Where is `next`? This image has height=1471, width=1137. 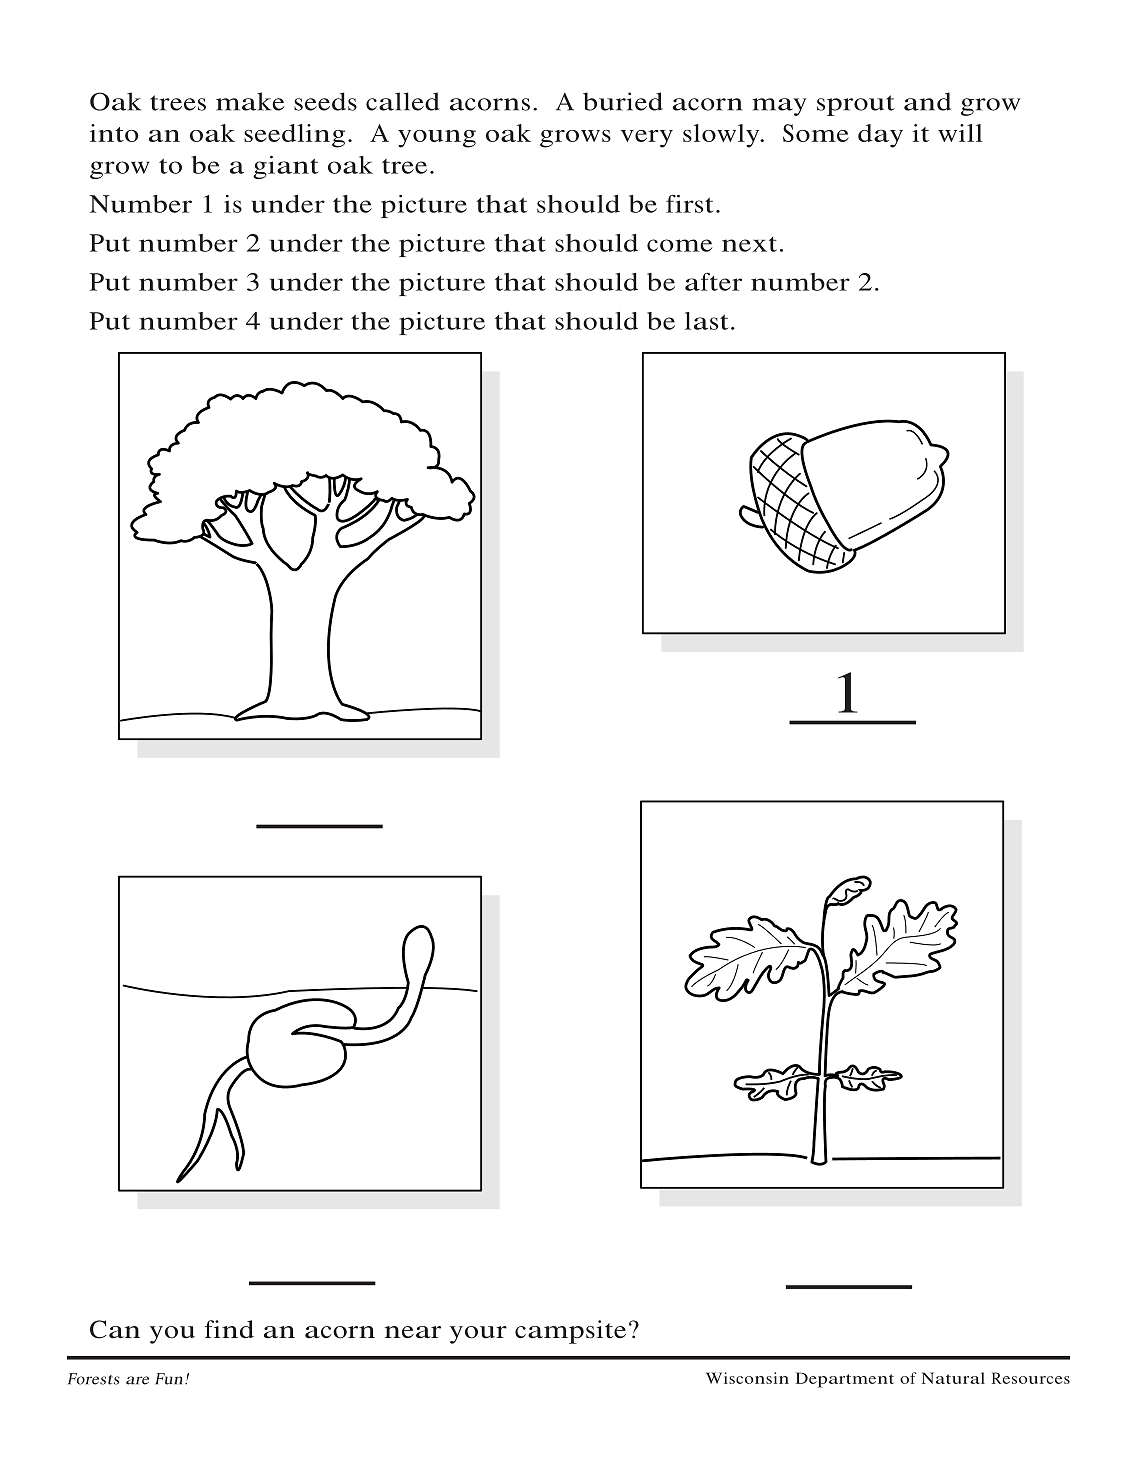
next is located at coordinates (749, 244).
